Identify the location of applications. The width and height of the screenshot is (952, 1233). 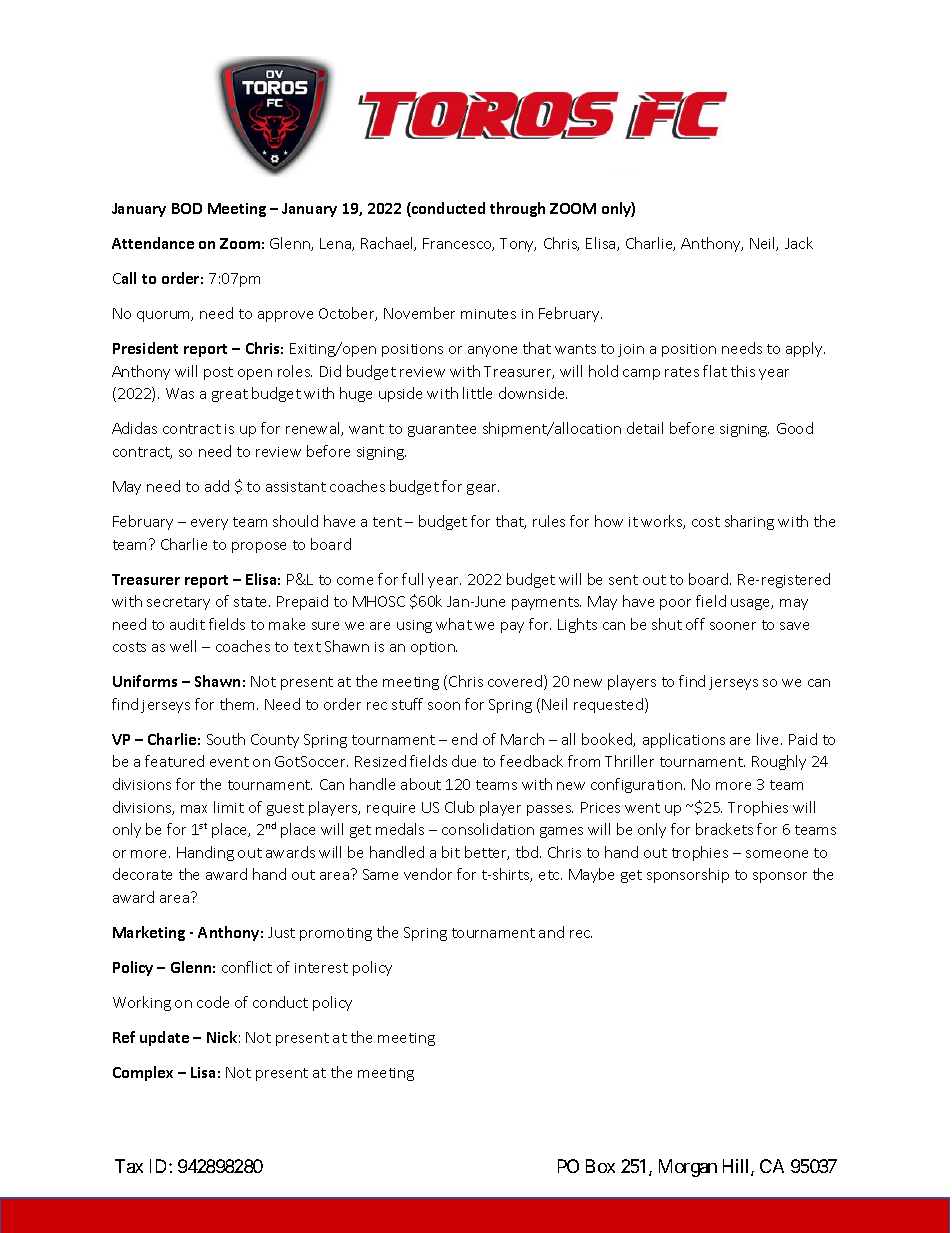
(684, 740).
